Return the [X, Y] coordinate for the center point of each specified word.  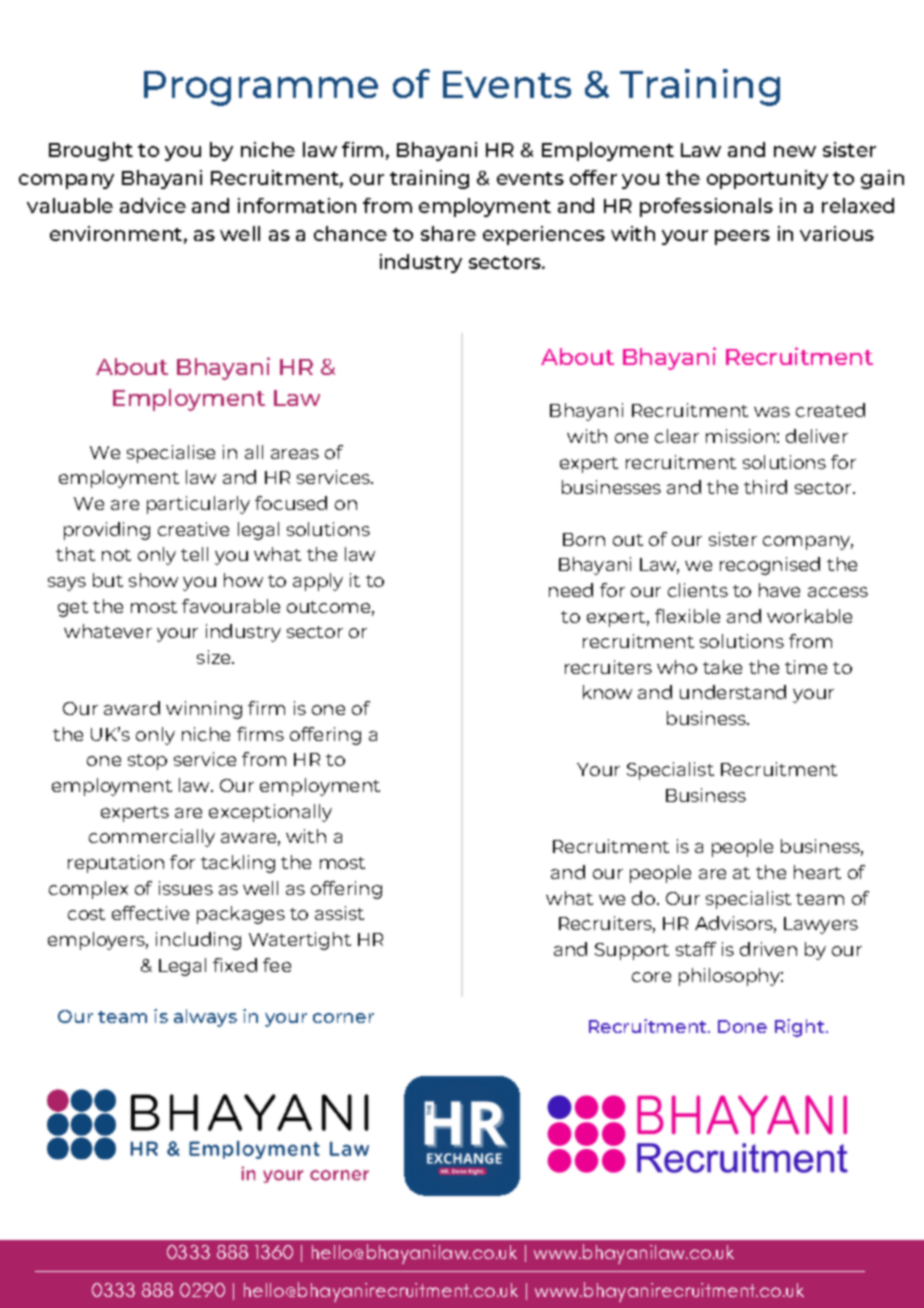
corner [343, 1018]
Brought [91, 151]
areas [295, 454]
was [772, 412]
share [448, 233]
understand [733, 692]
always [205, 1018]
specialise [171, 454]
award [132, 708]
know [607, 692]
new [795, 151]
